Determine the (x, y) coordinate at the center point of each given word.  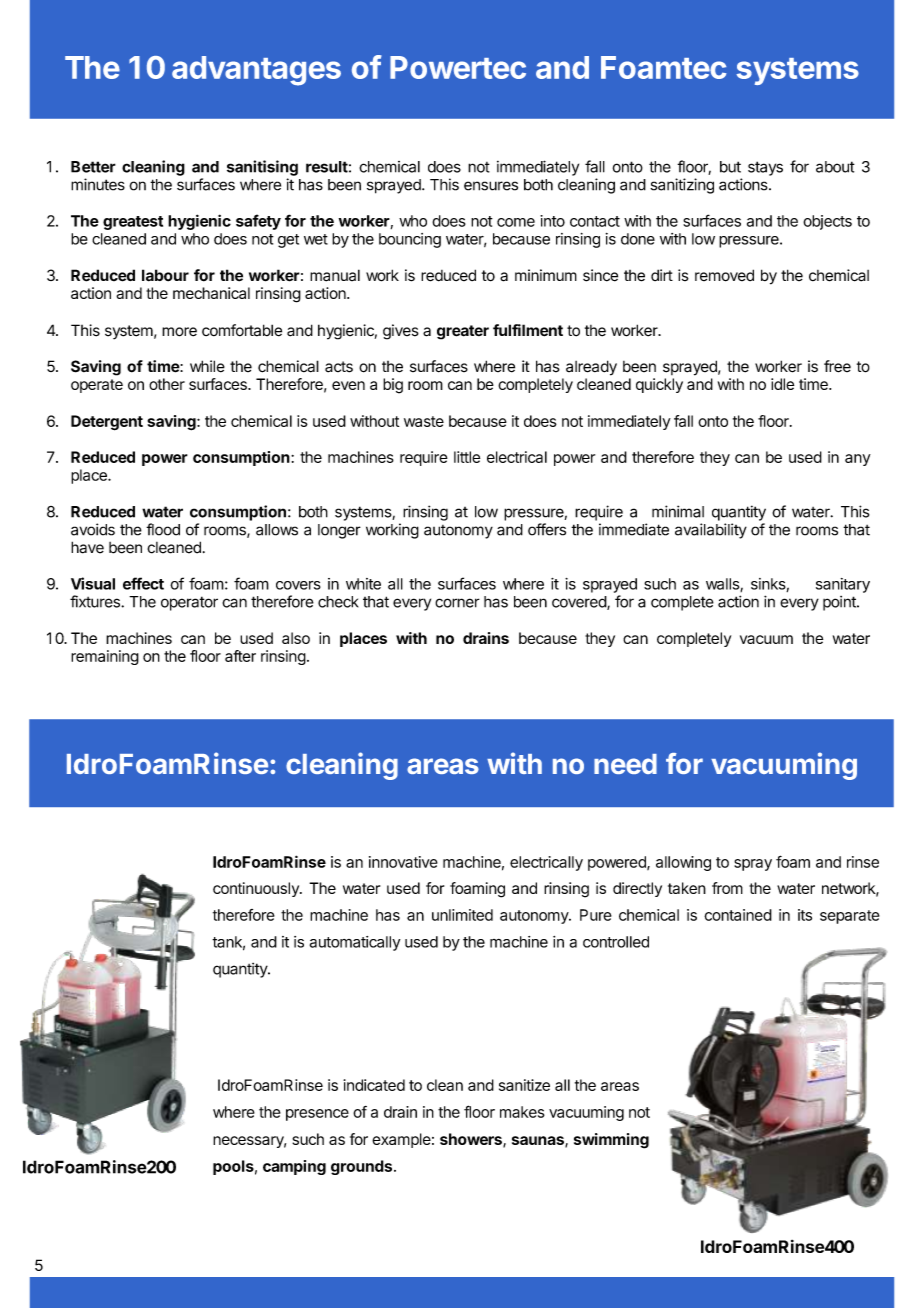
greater (463, 332)
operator (189, 603)
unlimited (462, 915)
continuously (257, 889)
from (727, 888)
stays (765, 168)
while (207, 366)
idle (782, 384)
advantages (256, 71)
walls (723, 585)
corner (457, 603)
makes (522, 1112)
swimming (611, 1141)
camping (294, 1167)
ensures (491, 186)
